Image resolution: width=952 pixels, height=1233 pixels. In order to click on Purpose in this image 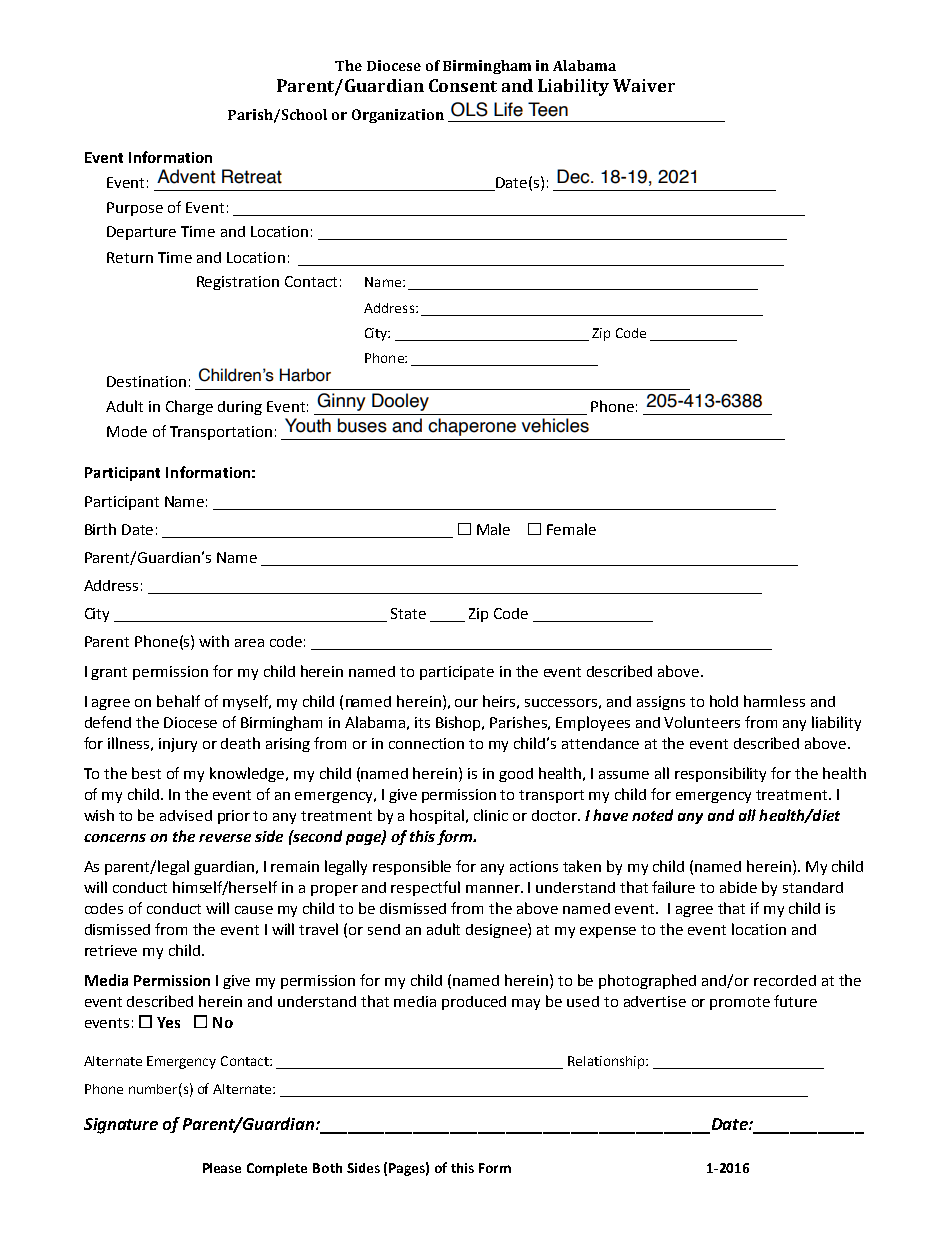, I will do `click(135, 209)`.
